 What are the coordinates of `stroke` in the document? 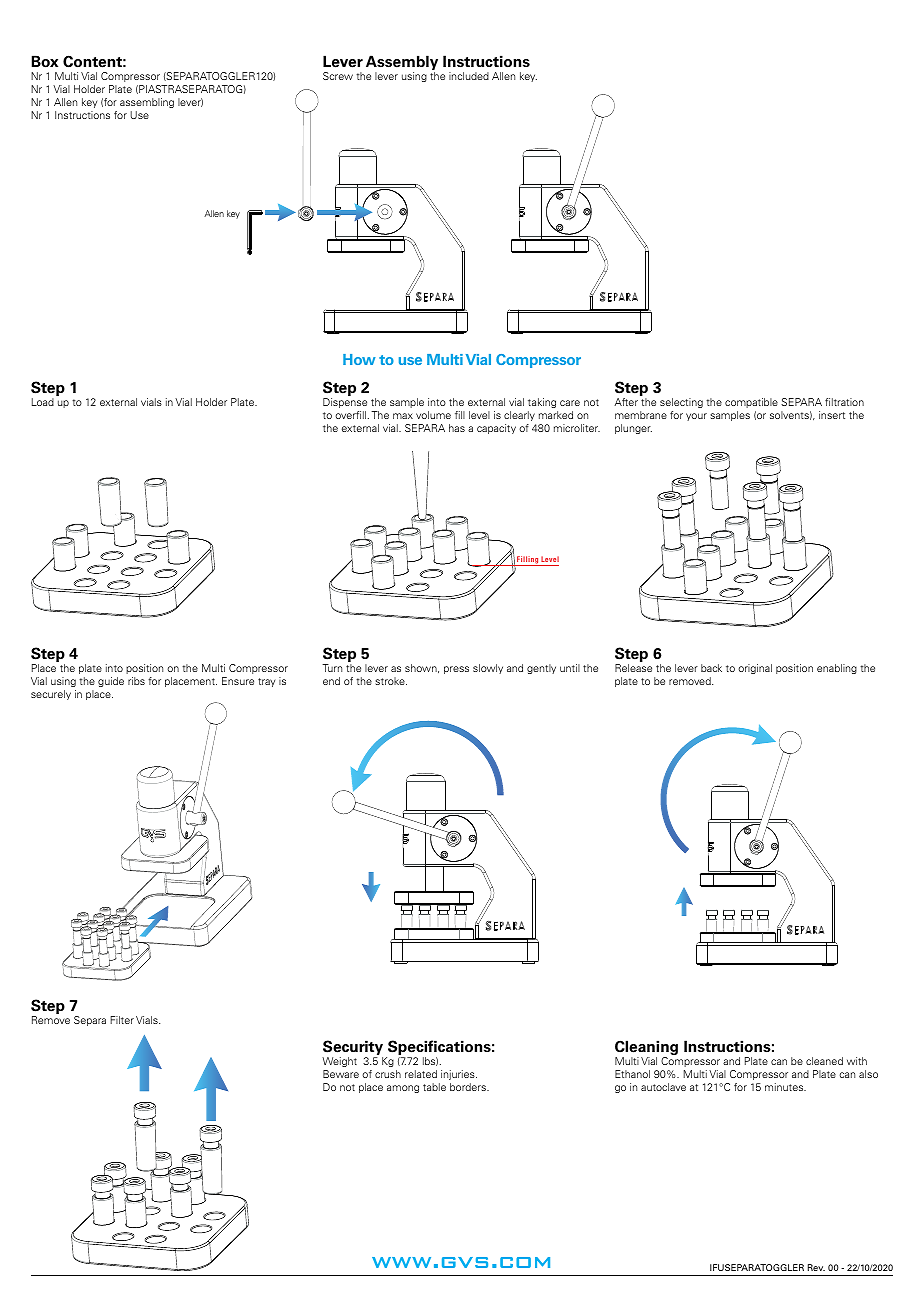 It's located at (391, 681).
